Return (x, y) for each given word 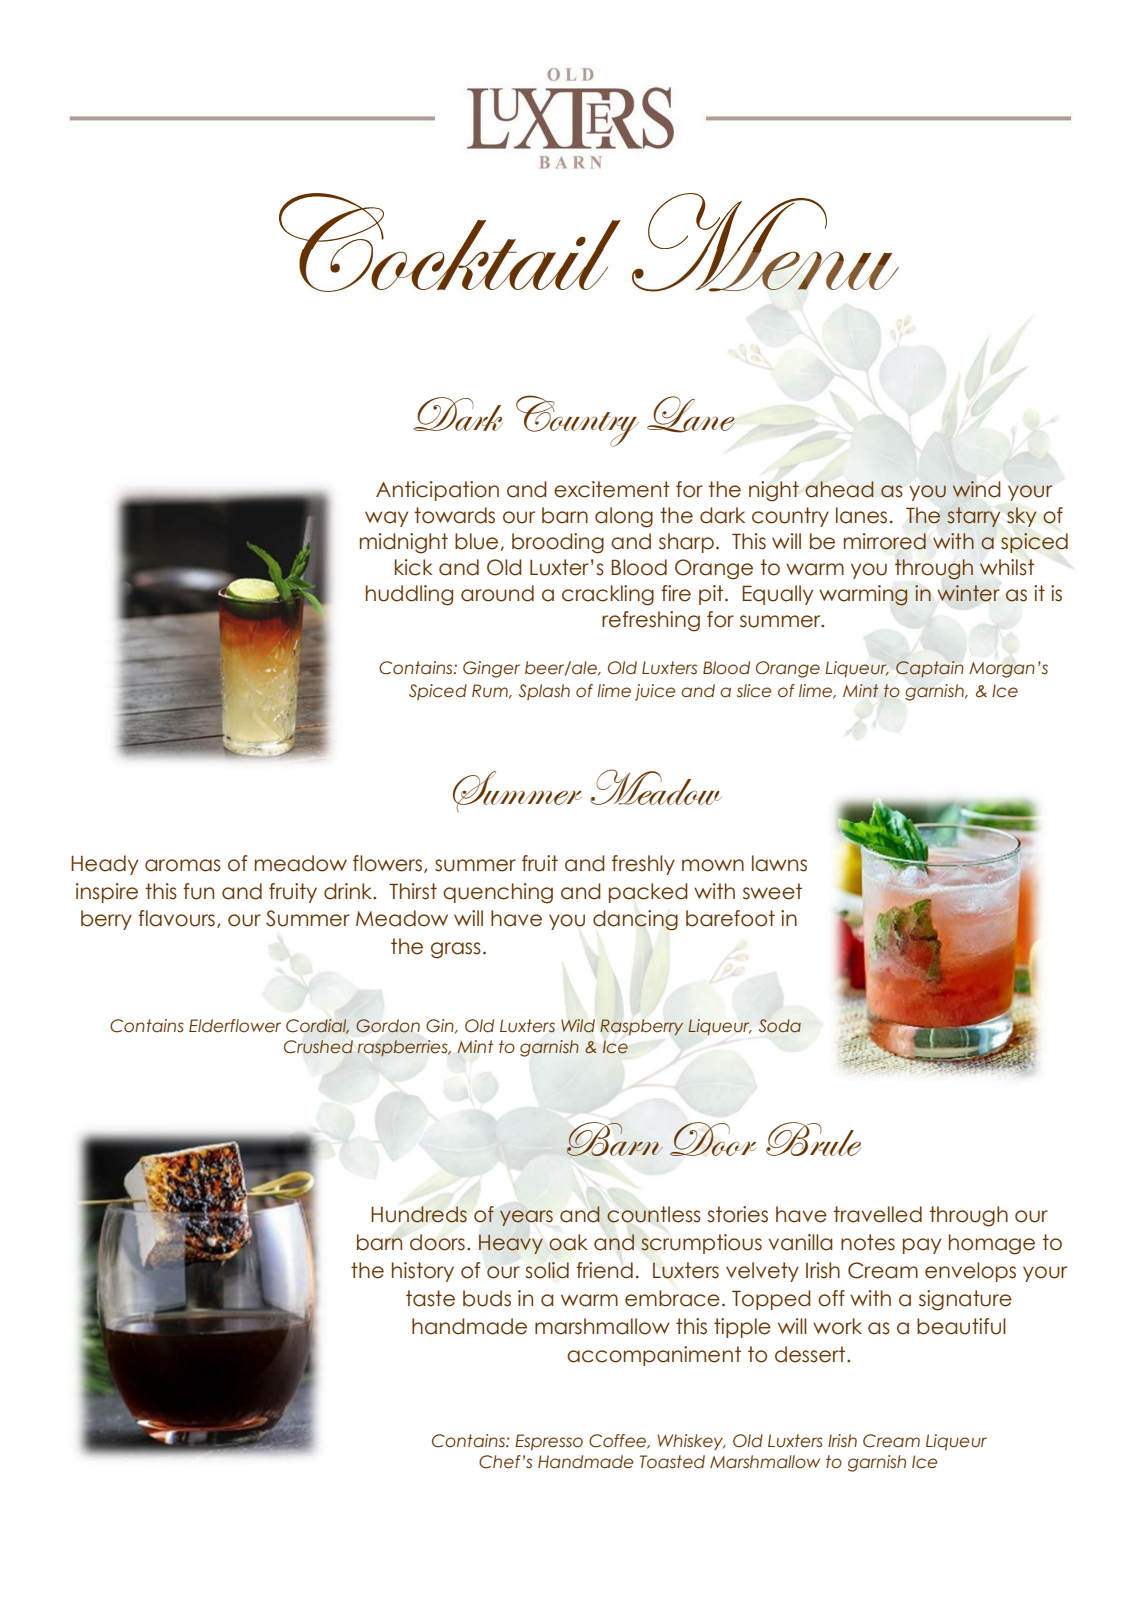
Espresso (549, 1442)
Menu (765, 242)
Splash (544, 692)
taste (430, 1298)
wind (976, 489)
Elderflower (235, 1026)
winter (968, 593)
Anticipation (437, 491)
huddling (409, 595)
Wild (578, 1026)
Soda (780, 1026)
